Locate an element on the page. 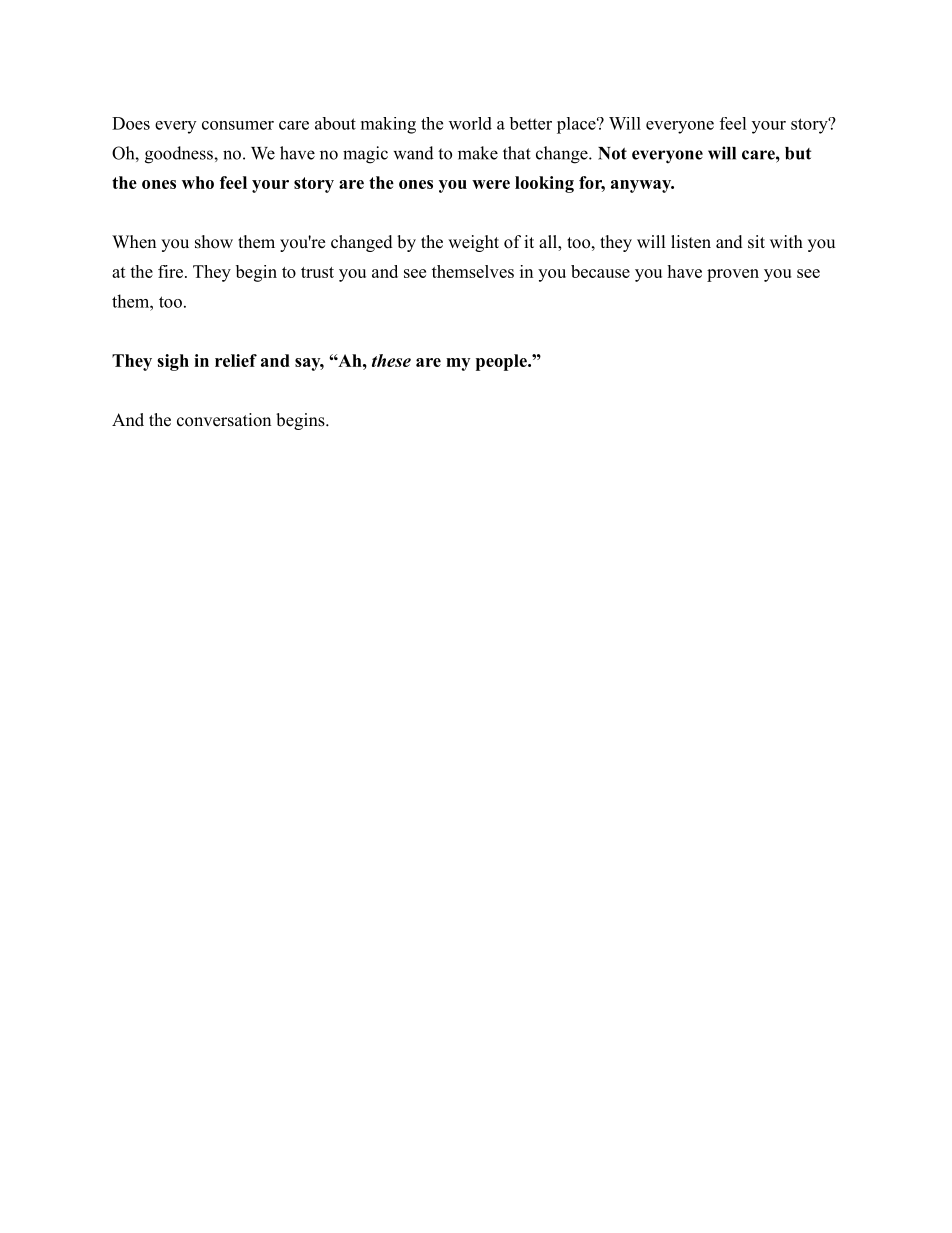 This page has width=952, height=1233. conversation is located at coordinates (224, 420).
